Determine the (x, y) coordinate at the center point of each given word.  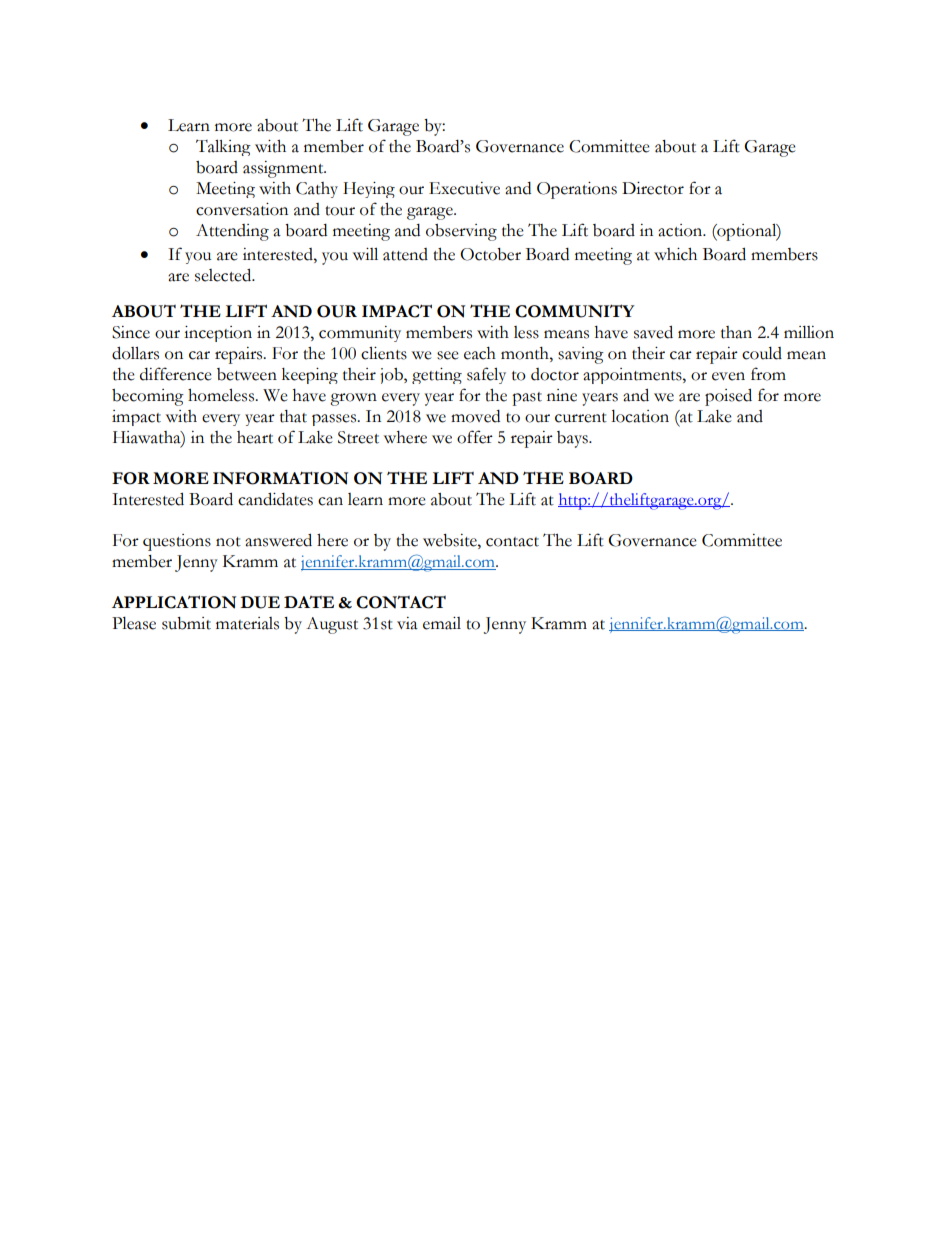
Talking (223, 148)
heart (255, 437)
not (228, 542)
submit (186, 623)
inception (218, 334)
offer (475, 437)
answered (278, 540)
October (490, 254)
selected (224, 275)
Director (653, 188)
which (675, 254)
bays (573, 439)
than (736, 332)
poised (728, 397)
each (480, 353)
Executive (464, 188)
